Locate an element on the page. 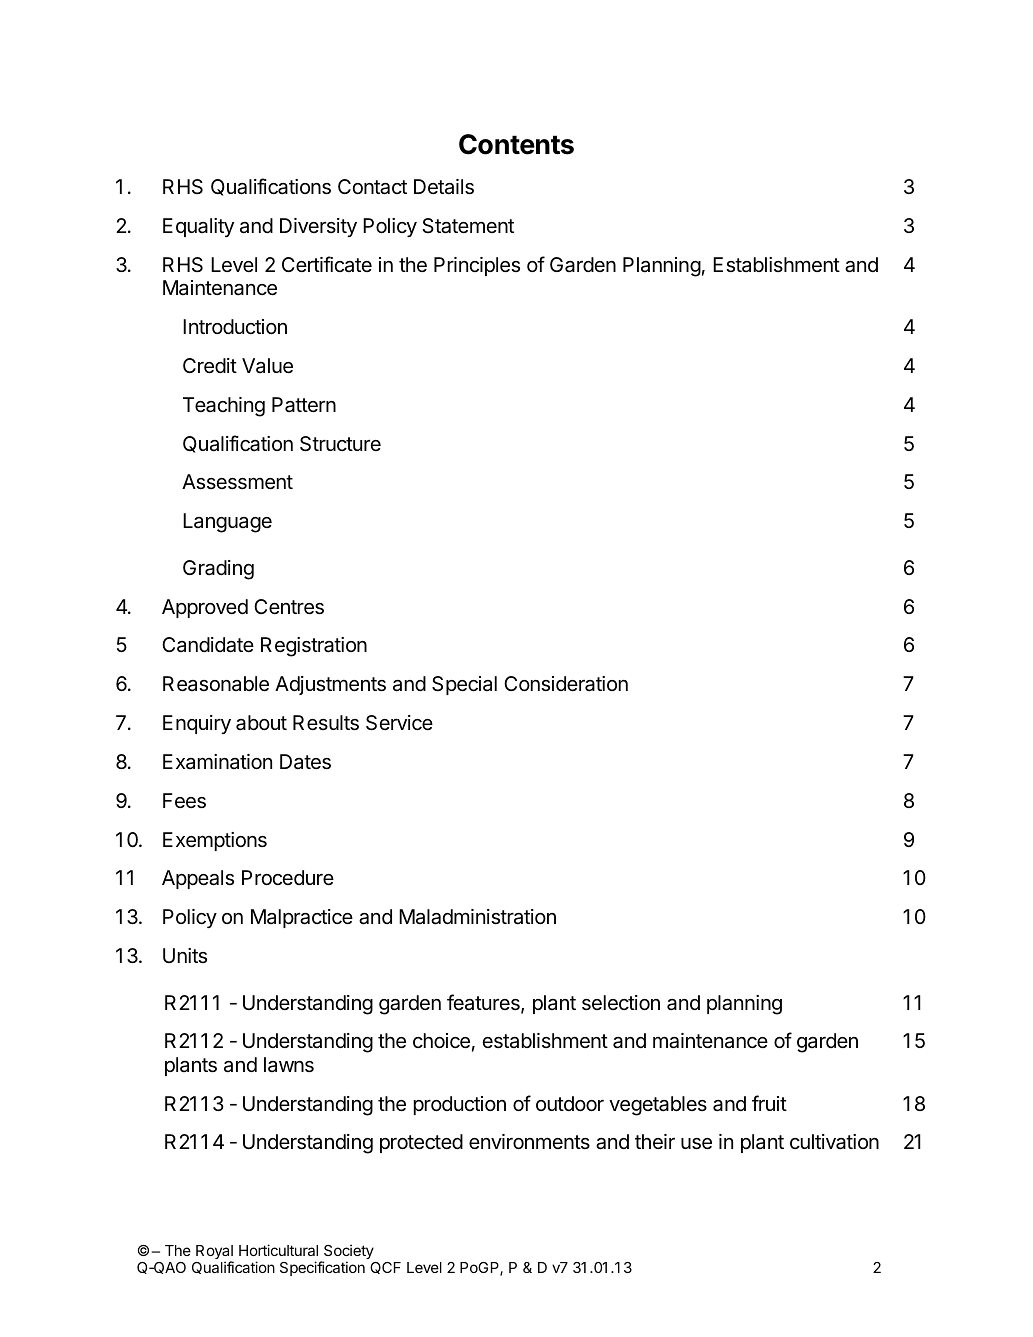 The width and height of the document is (1033, 1337). Horticultural is located at coordinates (278, 1250).
